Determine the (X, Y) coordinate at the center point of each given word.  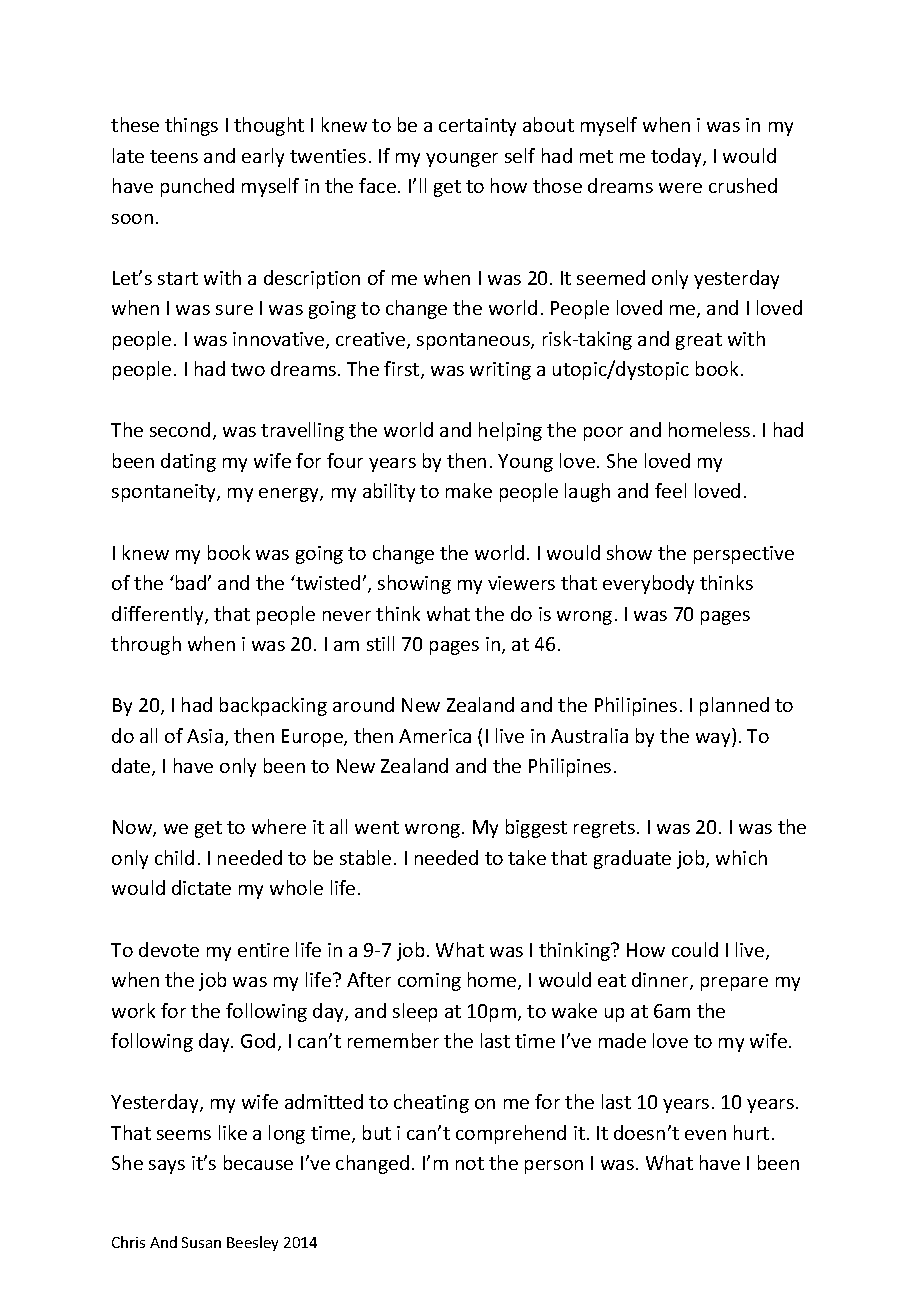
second (180, 429)
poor (603, 434)
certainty (477, 127)
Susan (201, 1242)
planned (734, 706)
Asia (205, 736)
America (435, 736)
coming (429, 982)
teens (174, 156)
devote (169, 949)
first (403, 370)
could (695, 949)
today (677, 157)
